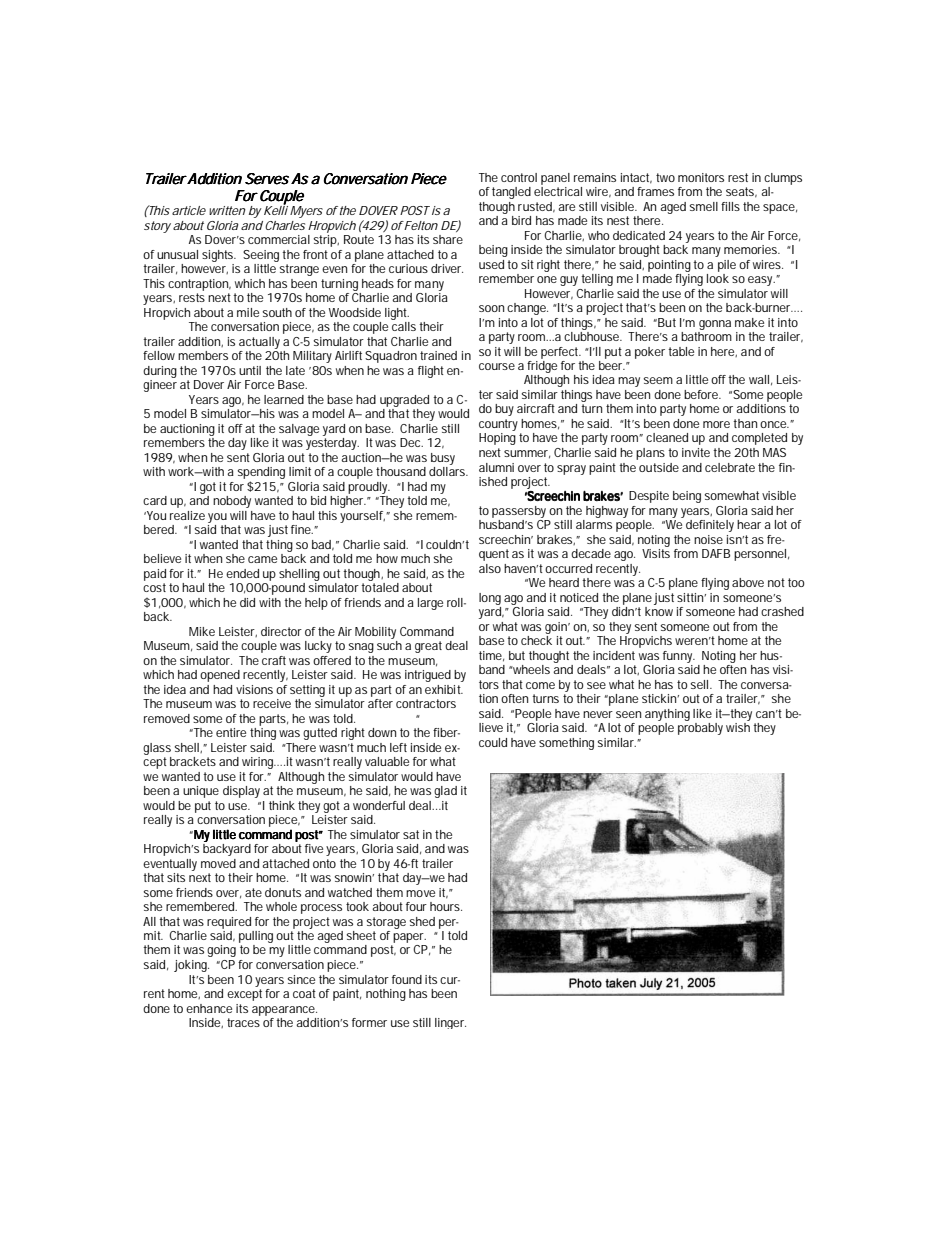 This screenshot has width=952, height=1233. Describe the element at coordinates (242, 573) in the screenshot. I see `ended` at that location.
